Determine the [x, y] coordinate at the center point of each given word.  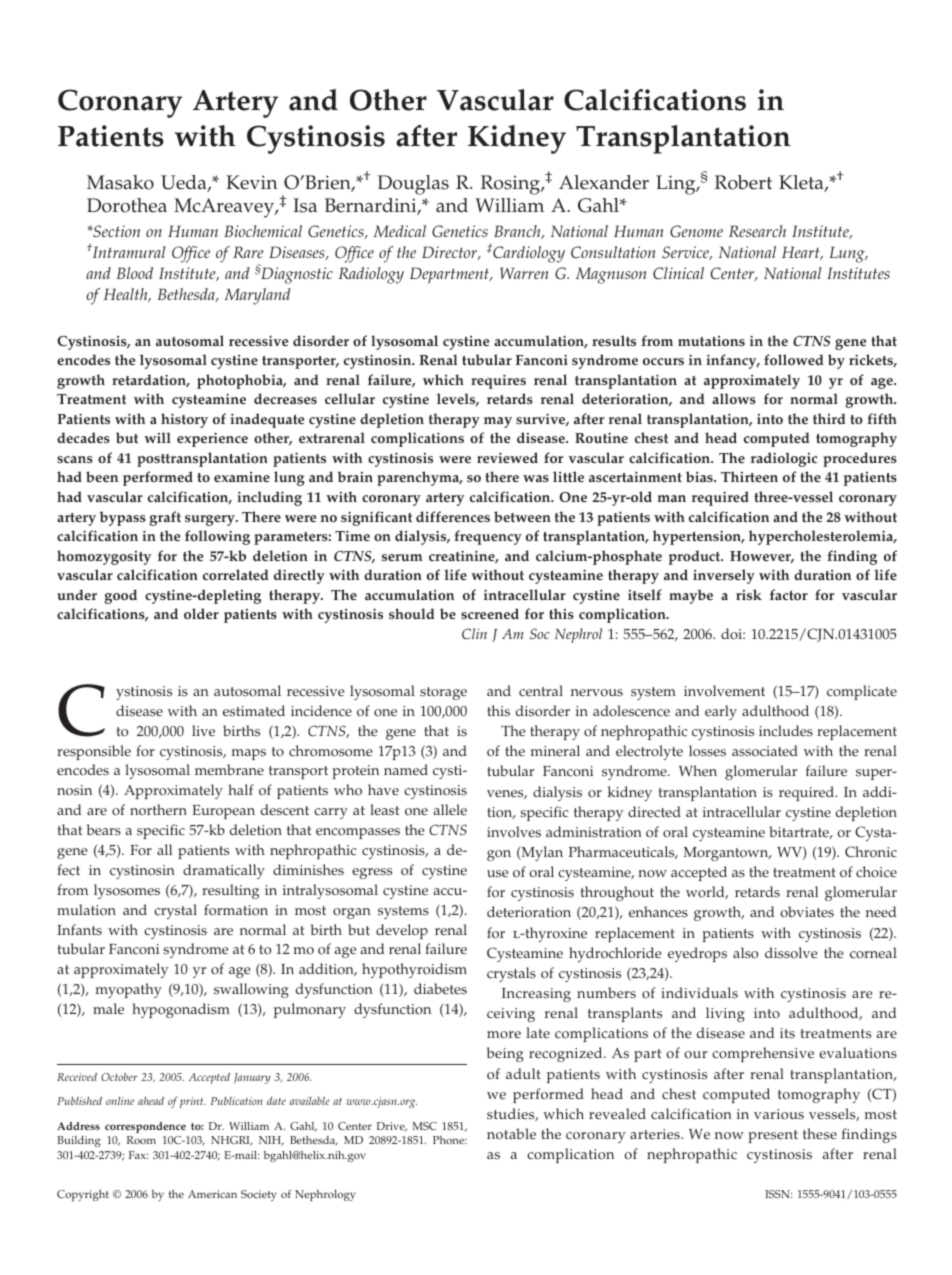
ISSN [778, 1194]
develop [402, 931]
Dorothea [127, 205]
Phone [450, 1140]
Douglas [413, 185]
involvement [724, 691]
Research [757, 231]
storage [443, 693]
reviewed [507, 457]
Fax [138, 1155]
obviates [807, 912]
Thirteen [749, 476]
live [203, 731]
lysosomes [127, 891]
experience [212, 439]
